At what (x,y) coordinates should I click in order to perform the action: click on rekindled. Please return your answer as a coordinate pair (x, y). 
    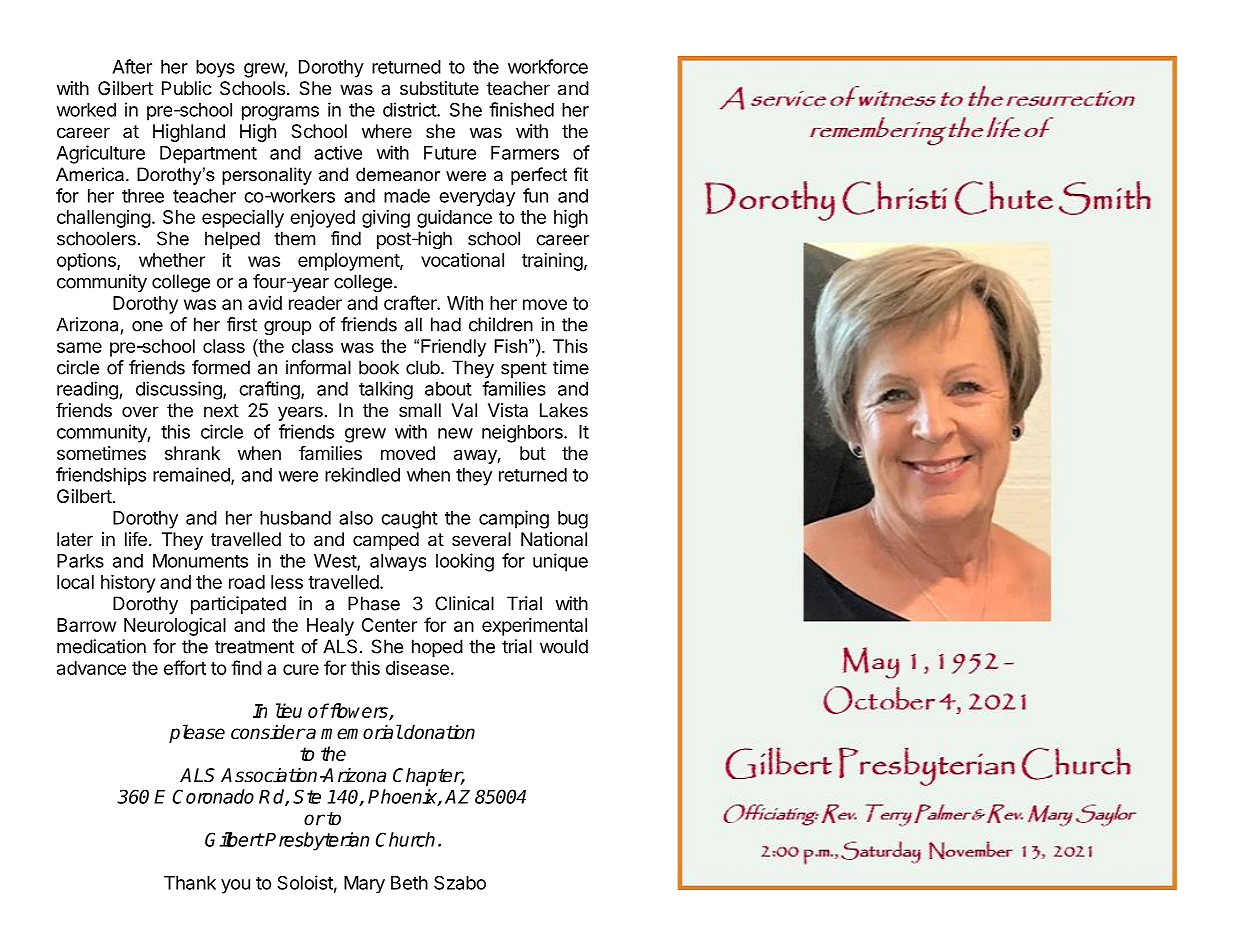
    Looking at the image, I should click on (362, 474).
